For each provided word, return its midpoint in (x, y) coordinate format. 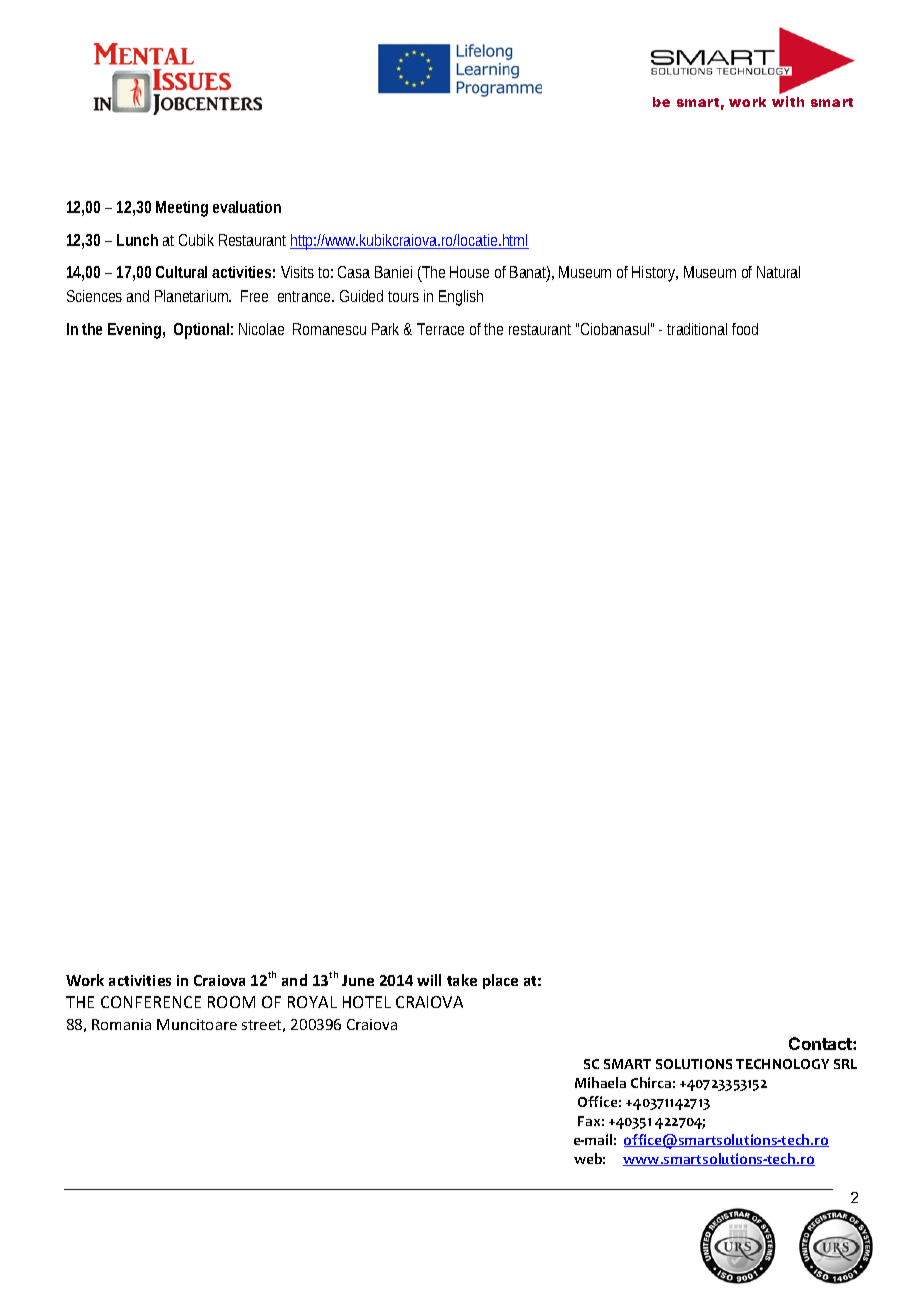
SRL (845, 1064)
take (462, 980)
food (745, 329)
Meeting (182, 209)
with (788, 101)
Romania (121, 1024)
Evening (136, 331)
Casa (354, 272)
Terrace (440, 329)
